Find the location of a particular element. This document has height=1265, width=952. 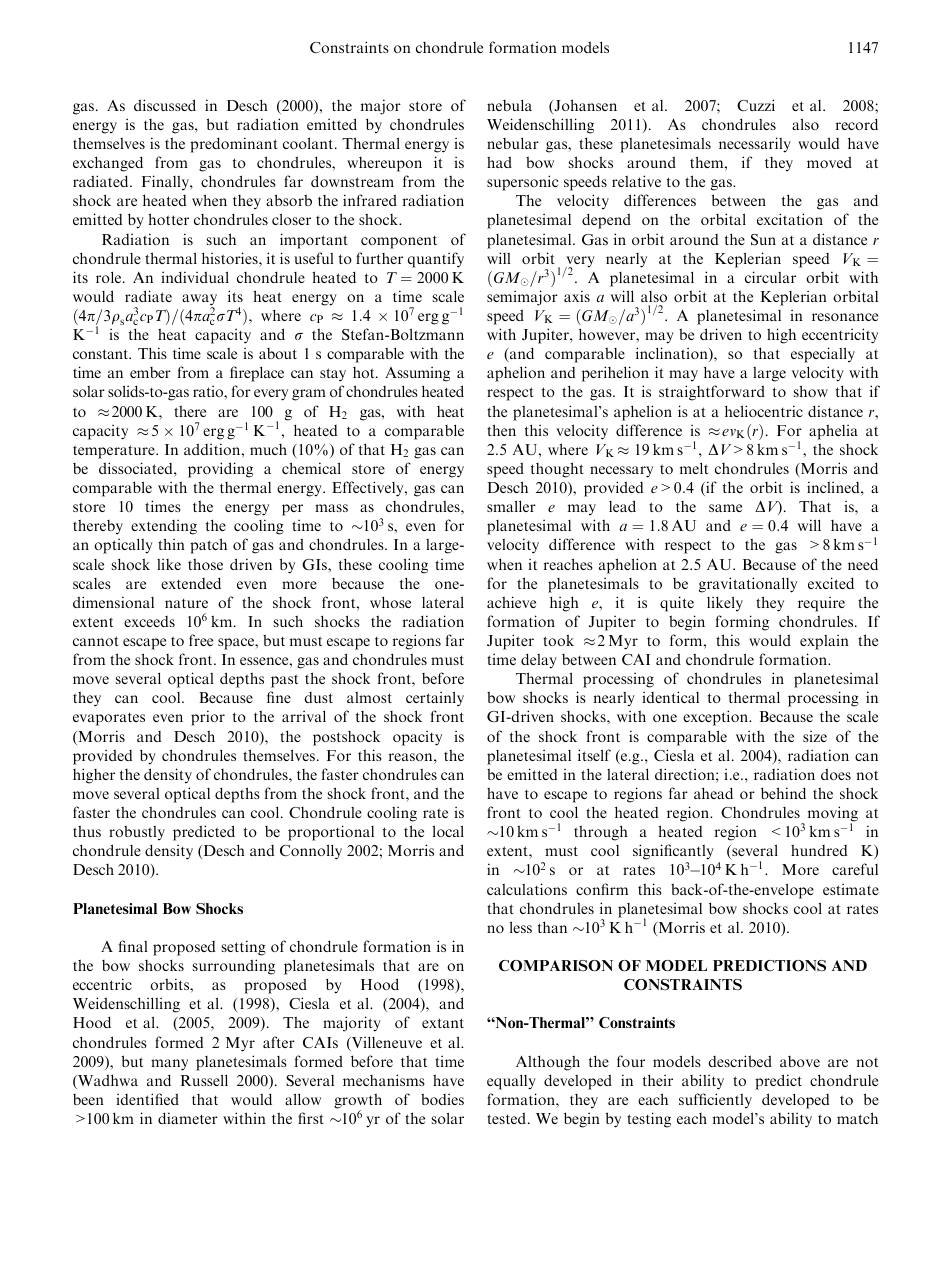

gravitationally is located at coordinates (748, 585).
